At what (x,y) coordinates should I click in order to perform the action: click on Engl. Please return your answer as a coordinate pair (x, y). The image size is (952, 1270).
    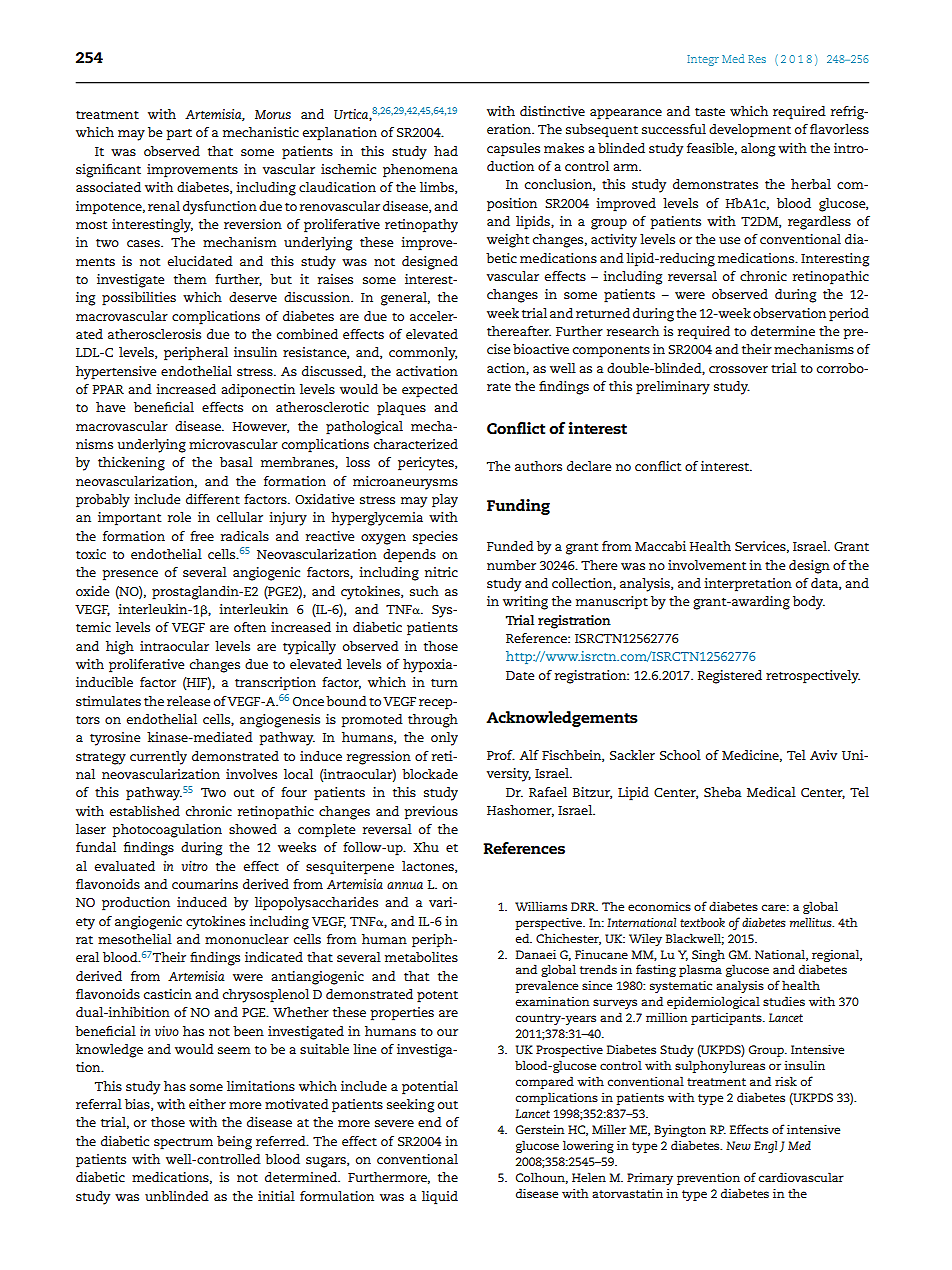
    Looking at the image, I should click on (765, 1146).
